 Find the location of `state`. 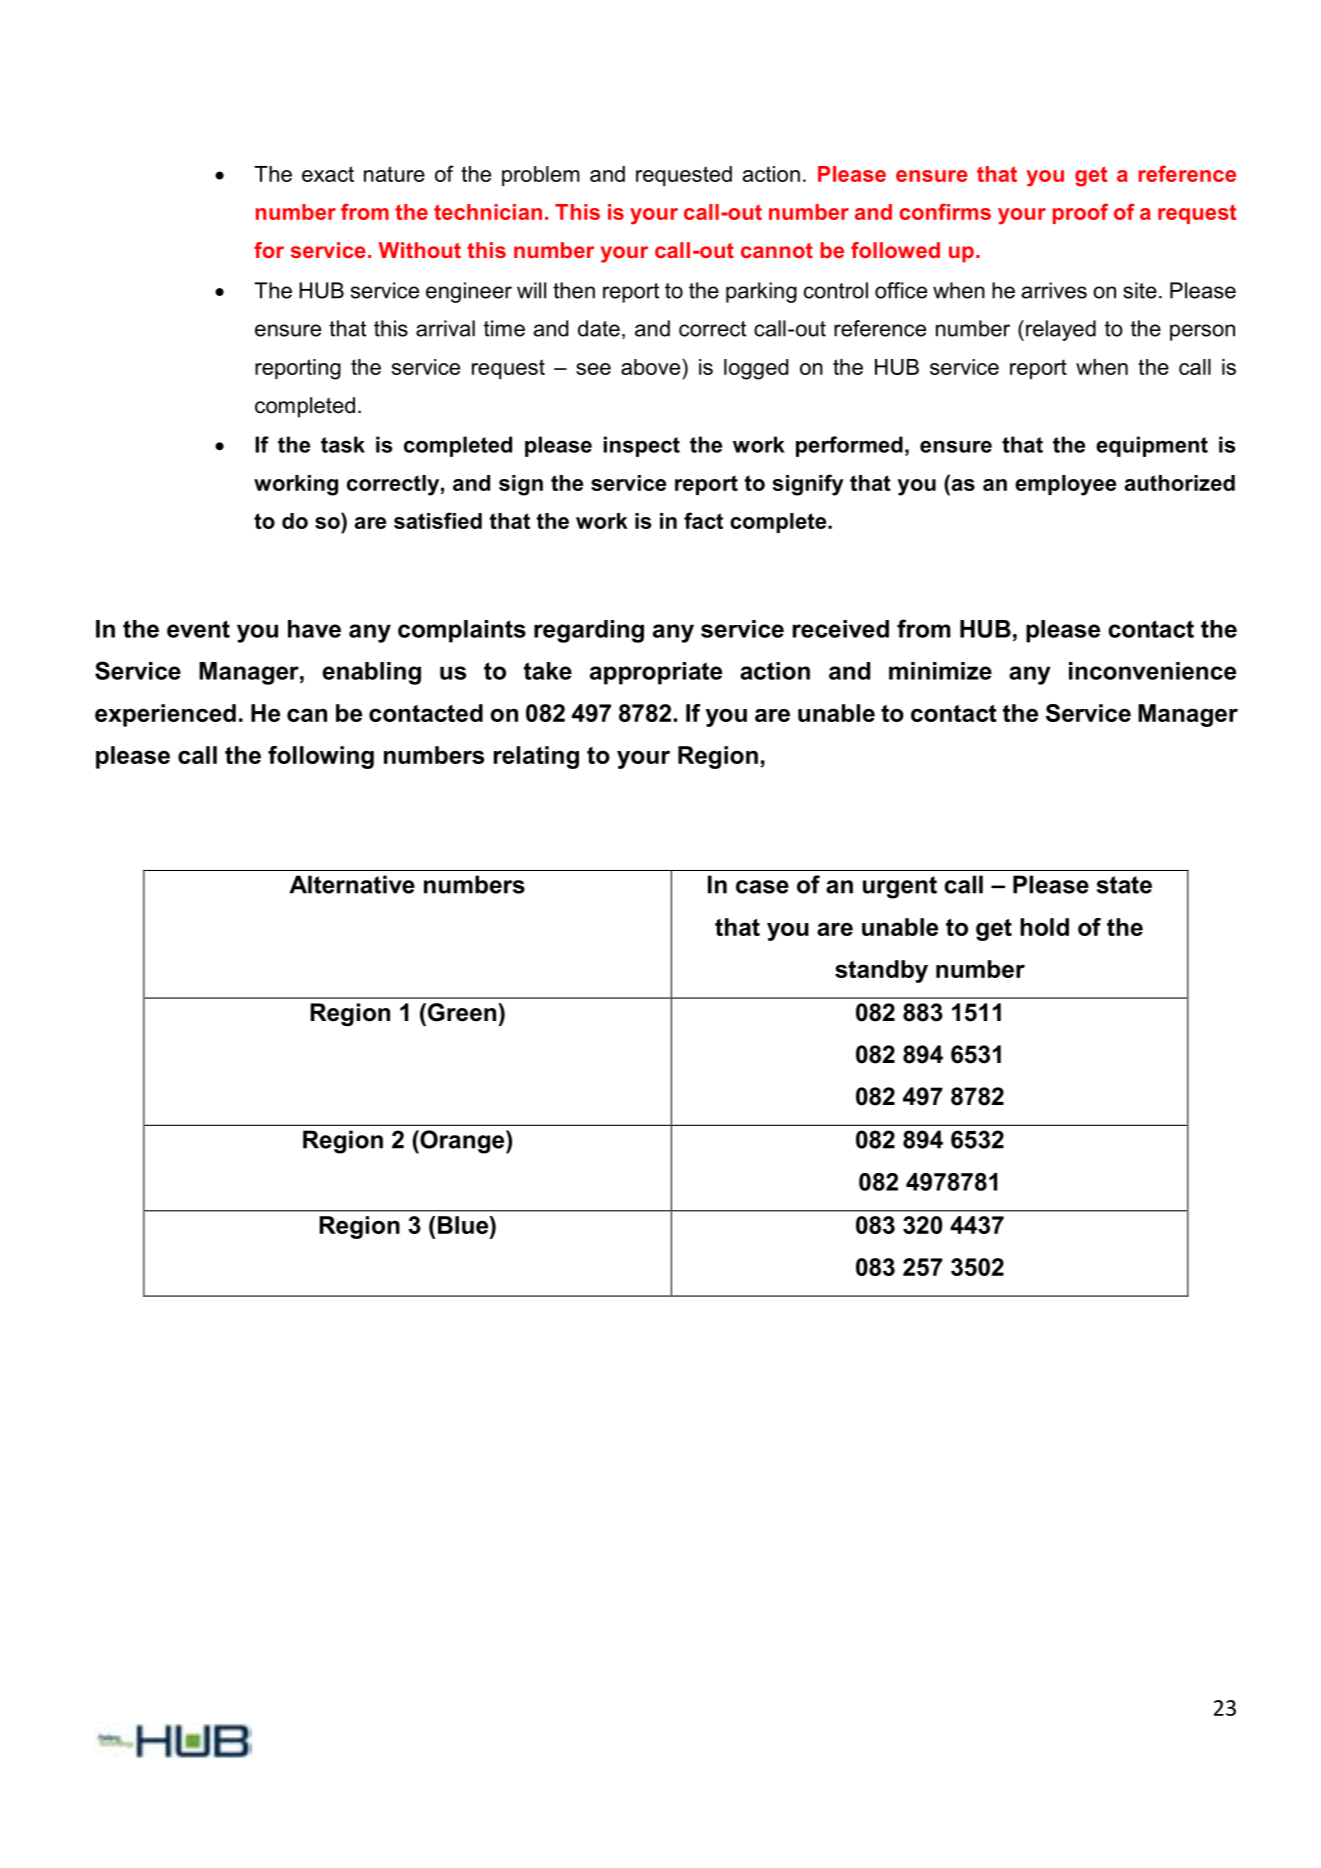

state is located at coordinates (1124, 885).
